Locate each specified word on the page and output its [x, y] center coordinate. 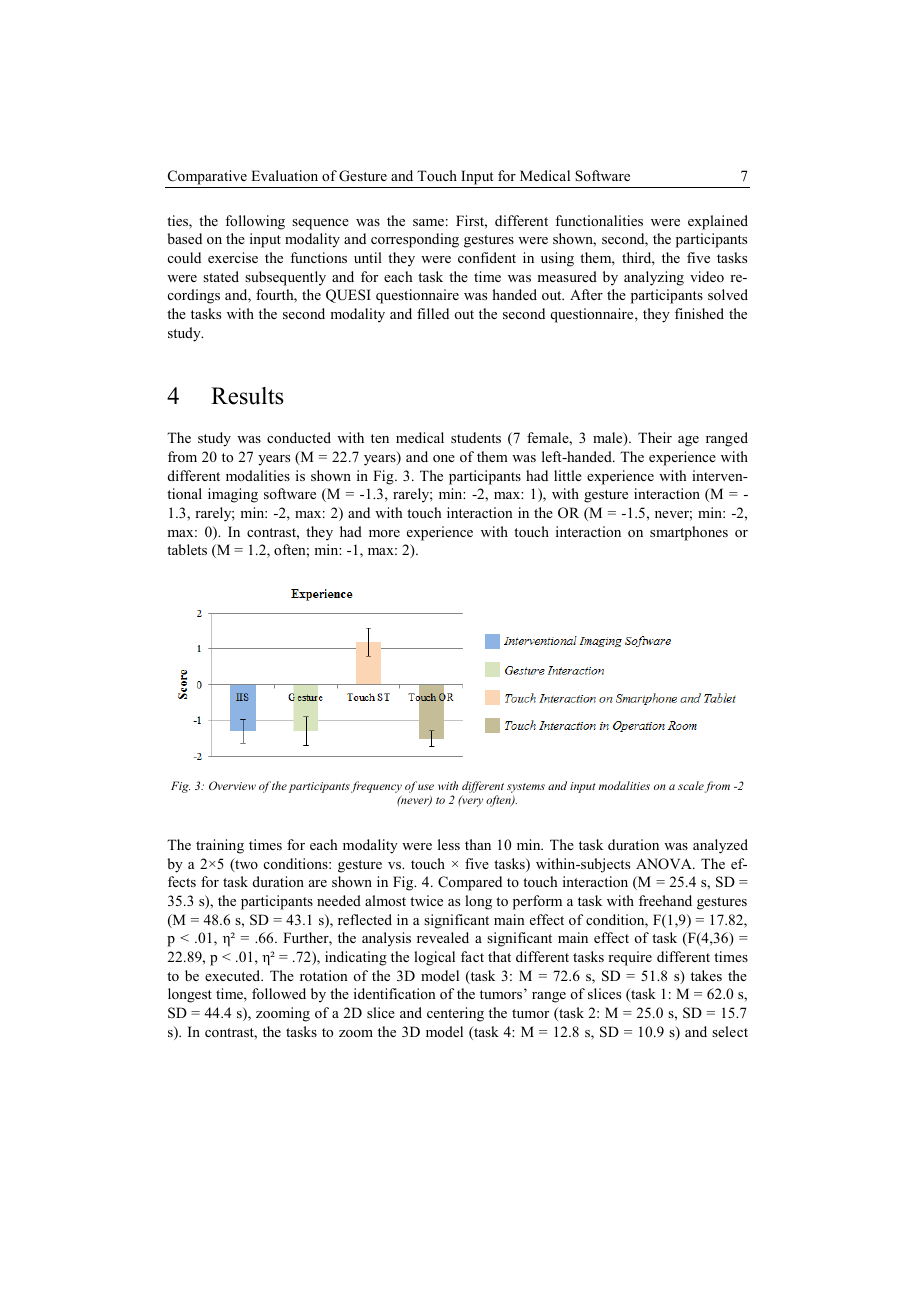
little [568, 475]
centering [455, 1014]
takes [706, 975]
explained [718, 222]
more [384, 533]
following [255, 222]
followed [279, 993]
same [428, 222]
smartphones [689, 533]
